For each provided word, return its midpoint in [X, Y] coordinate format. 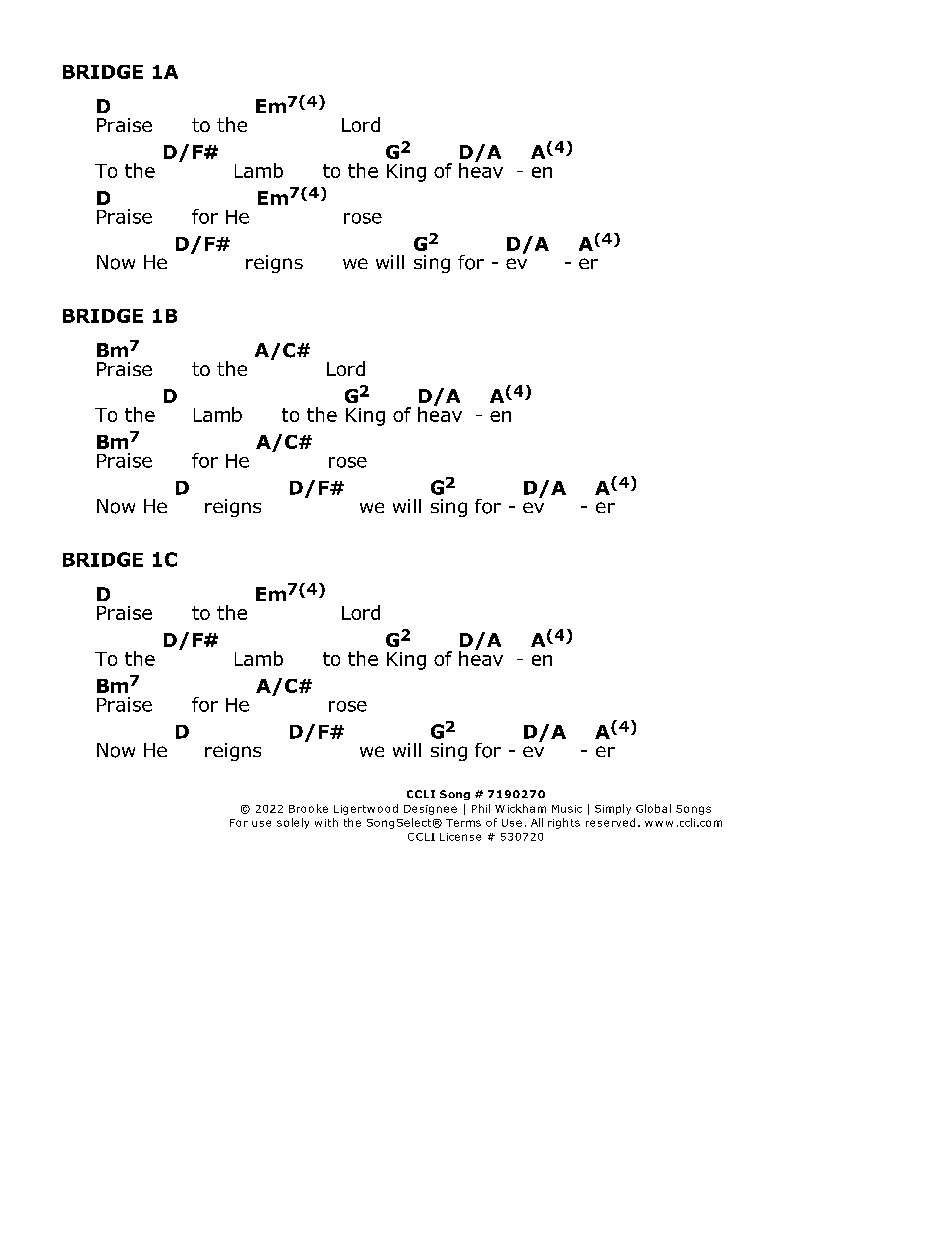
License [460, 837]
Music [567, 809]
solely [293, 823]
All [537, 822]
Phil [481, 808]
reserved [610, 822]
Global [653, 808]
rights [564, 823]
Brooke [308, 808]
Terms [463, 823]
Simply [613, 809]
